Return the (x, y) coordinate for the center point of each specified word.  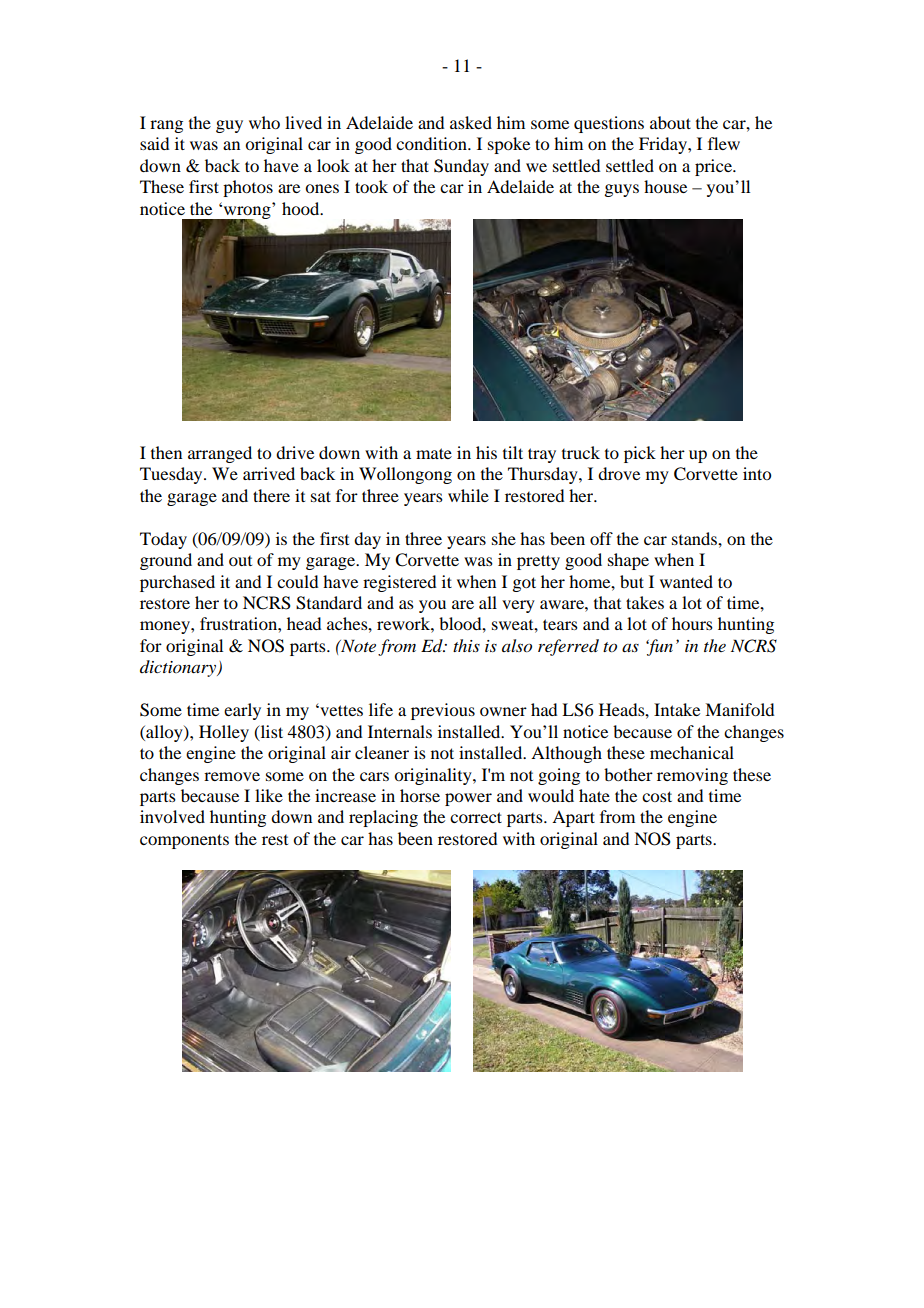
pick (640, 454)
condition (432, 143)
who (264, 122)
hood (302, 208)
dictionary (179, 668)
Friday (664, 145)
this (466, 645)
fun (659, 647)
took (371, 186)
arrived (269, 473)
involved (172, 816)
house (665, 186)
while (468, 495)
